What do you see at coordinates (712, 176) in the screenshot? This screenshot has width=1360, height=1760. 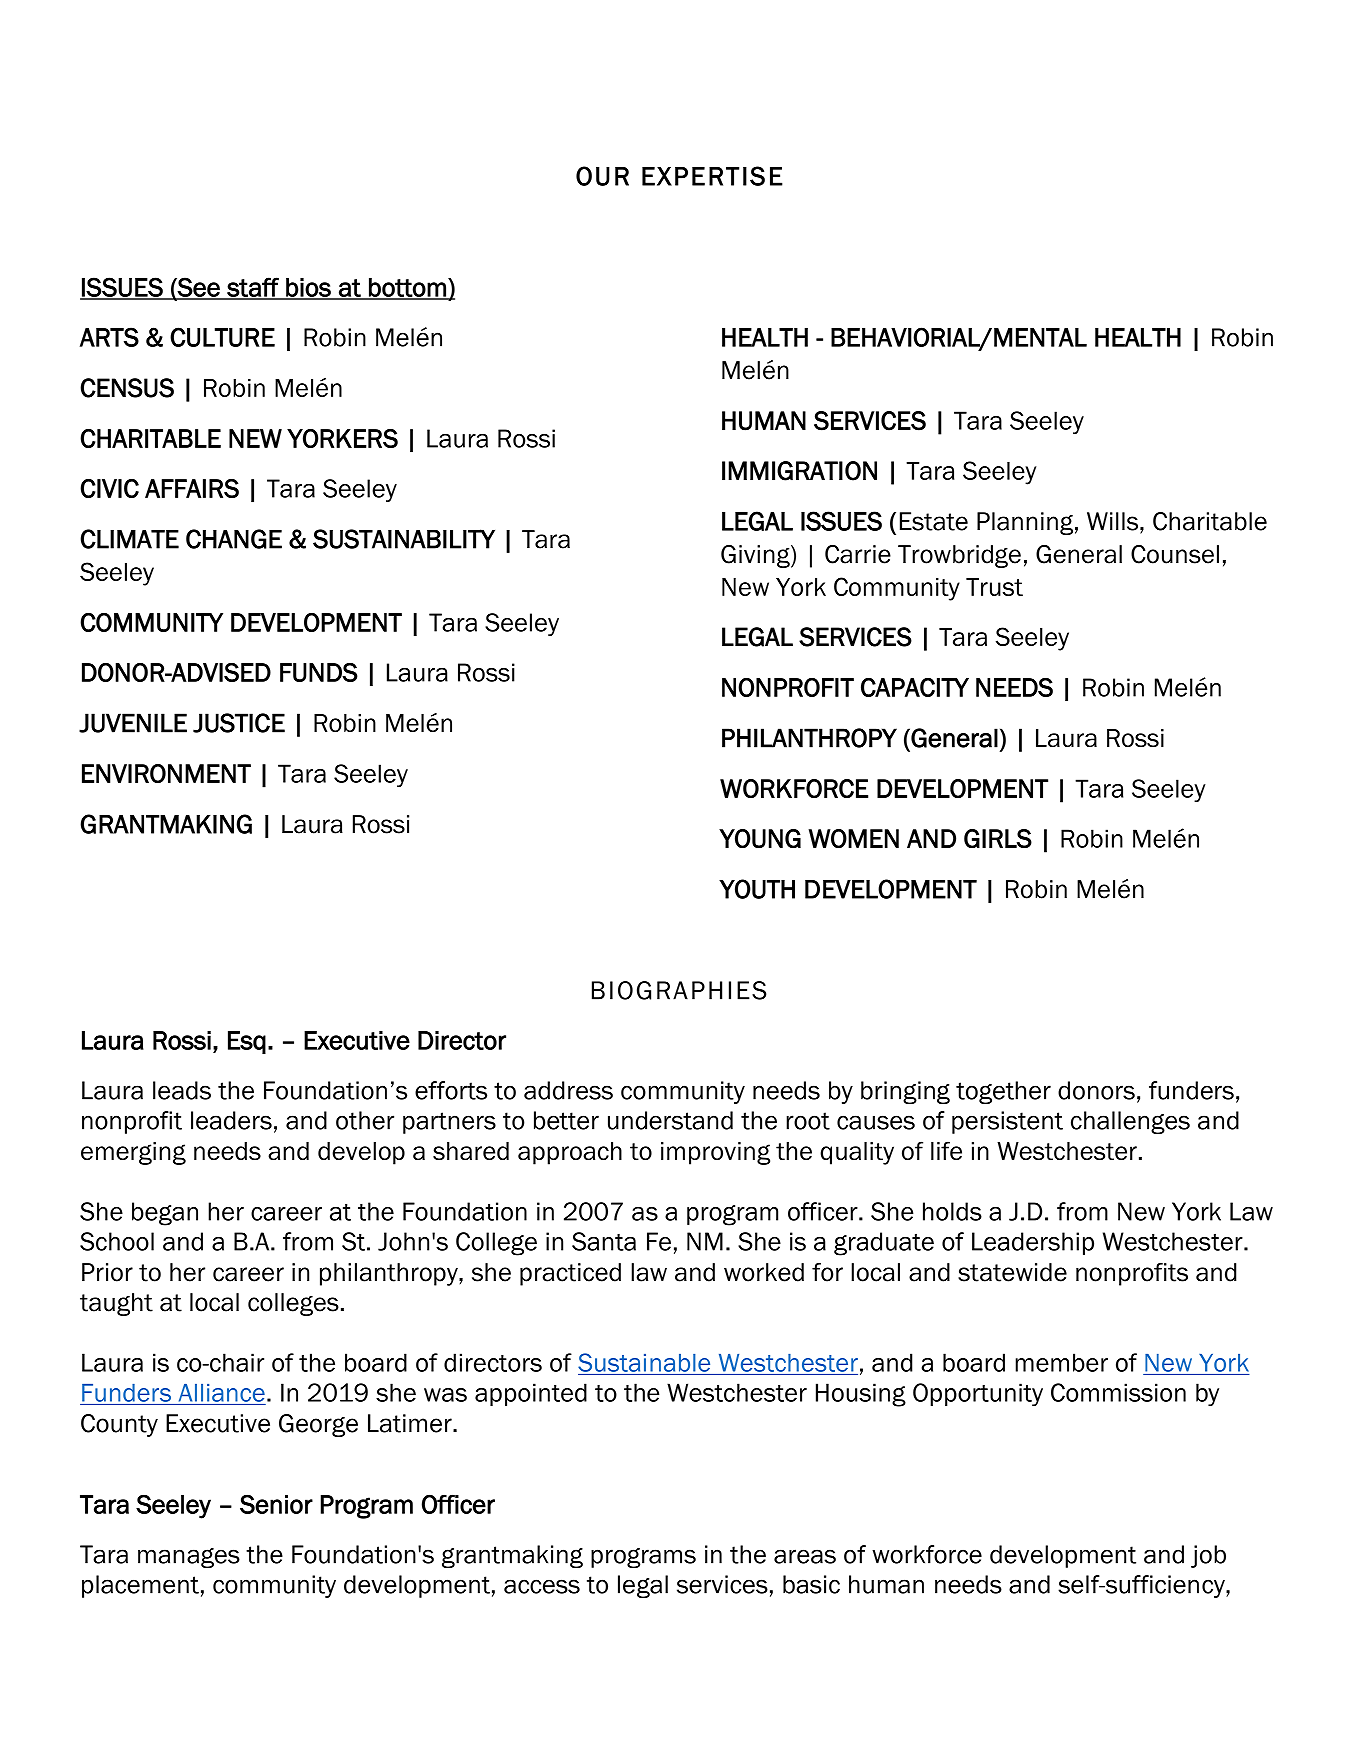 I see `EXPERTISE` at bounding box center [712, 176].
